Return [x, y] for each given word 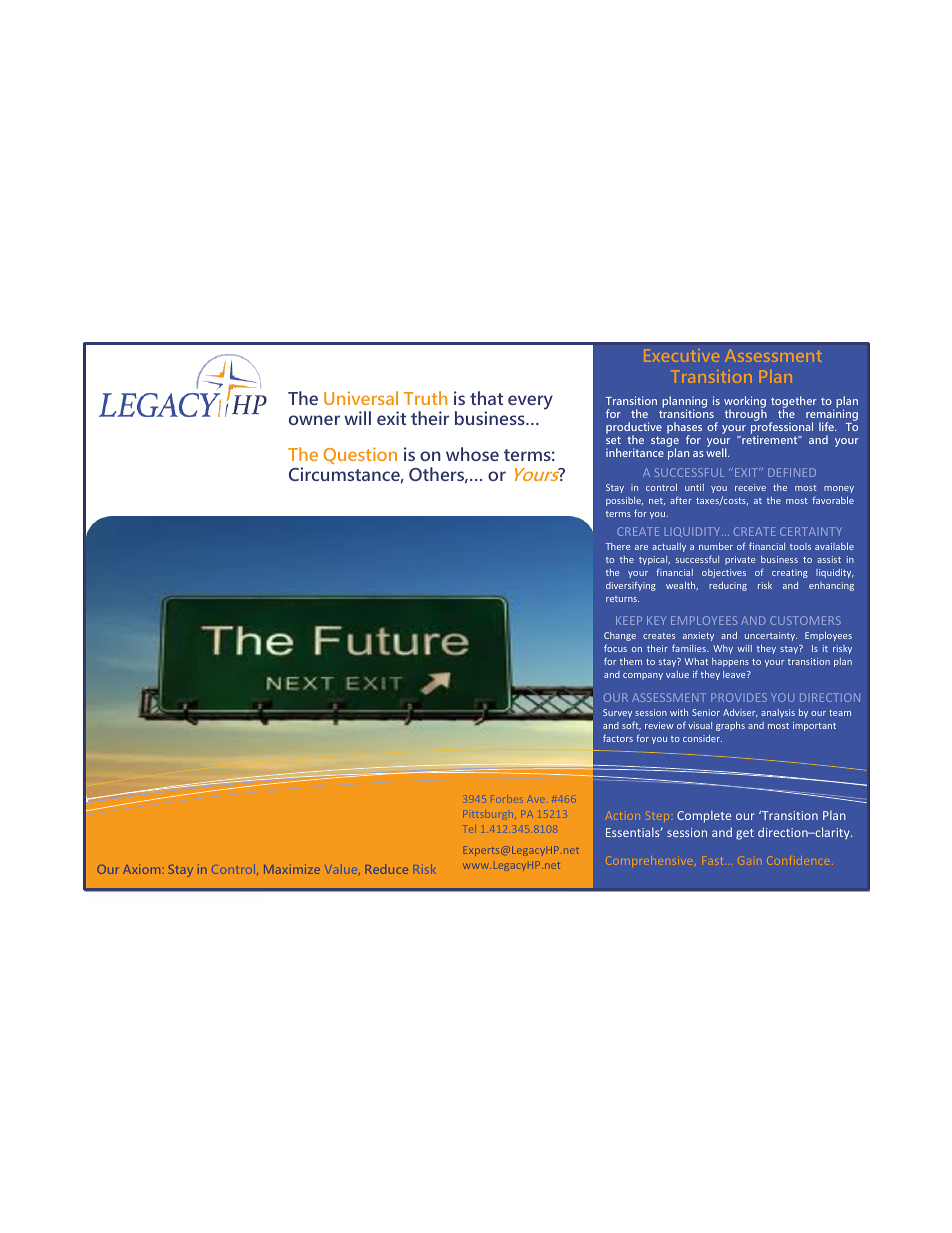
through [746, 414]
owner [314, 420]
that [486, 398]
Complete [704, 816]
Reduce [386, 869]
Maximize [292, 869]
